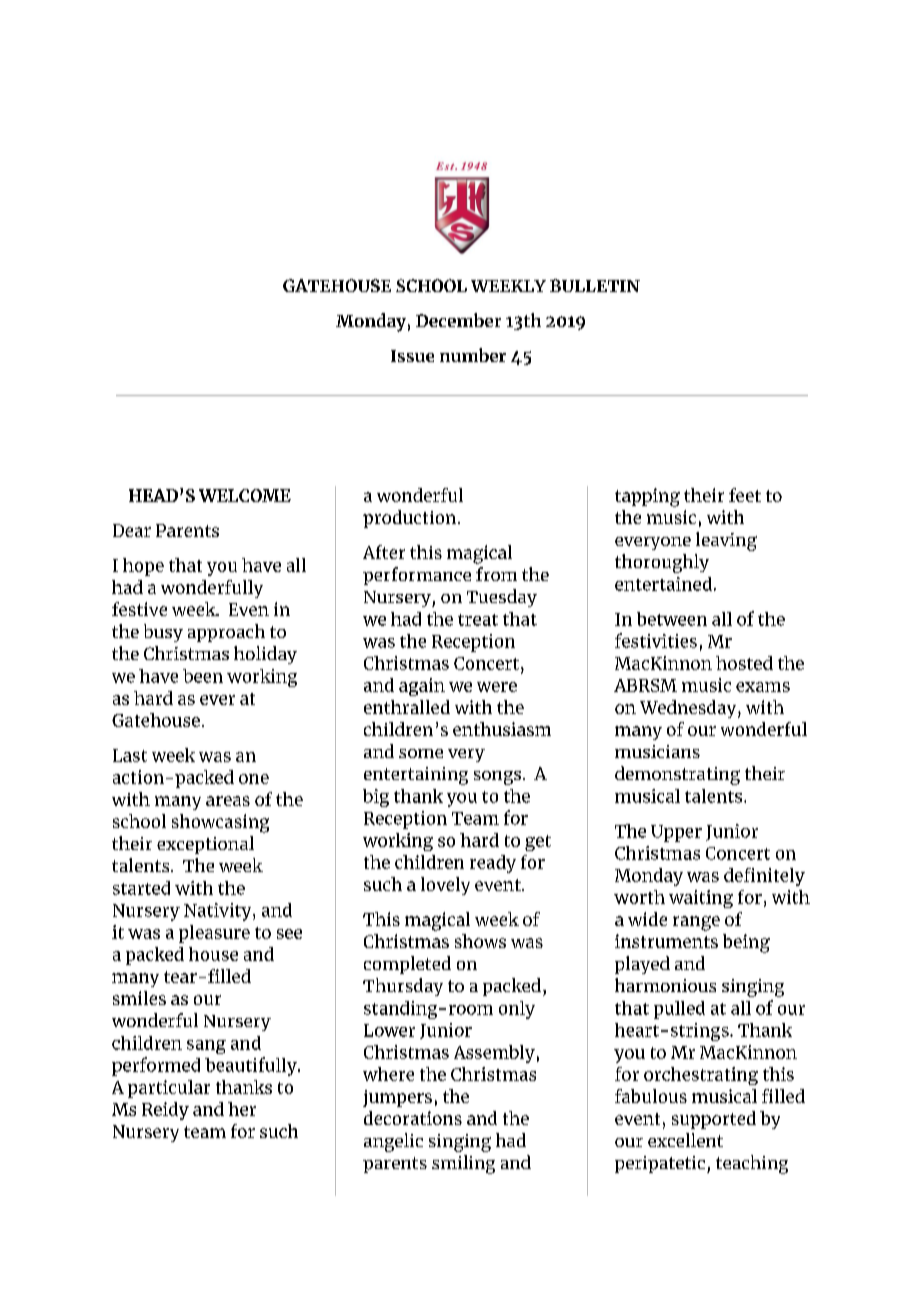 The image size is (924, 1308). Describe the element at coordinates (407, 707) in the screenshot. I see `enthralled` at that location.
